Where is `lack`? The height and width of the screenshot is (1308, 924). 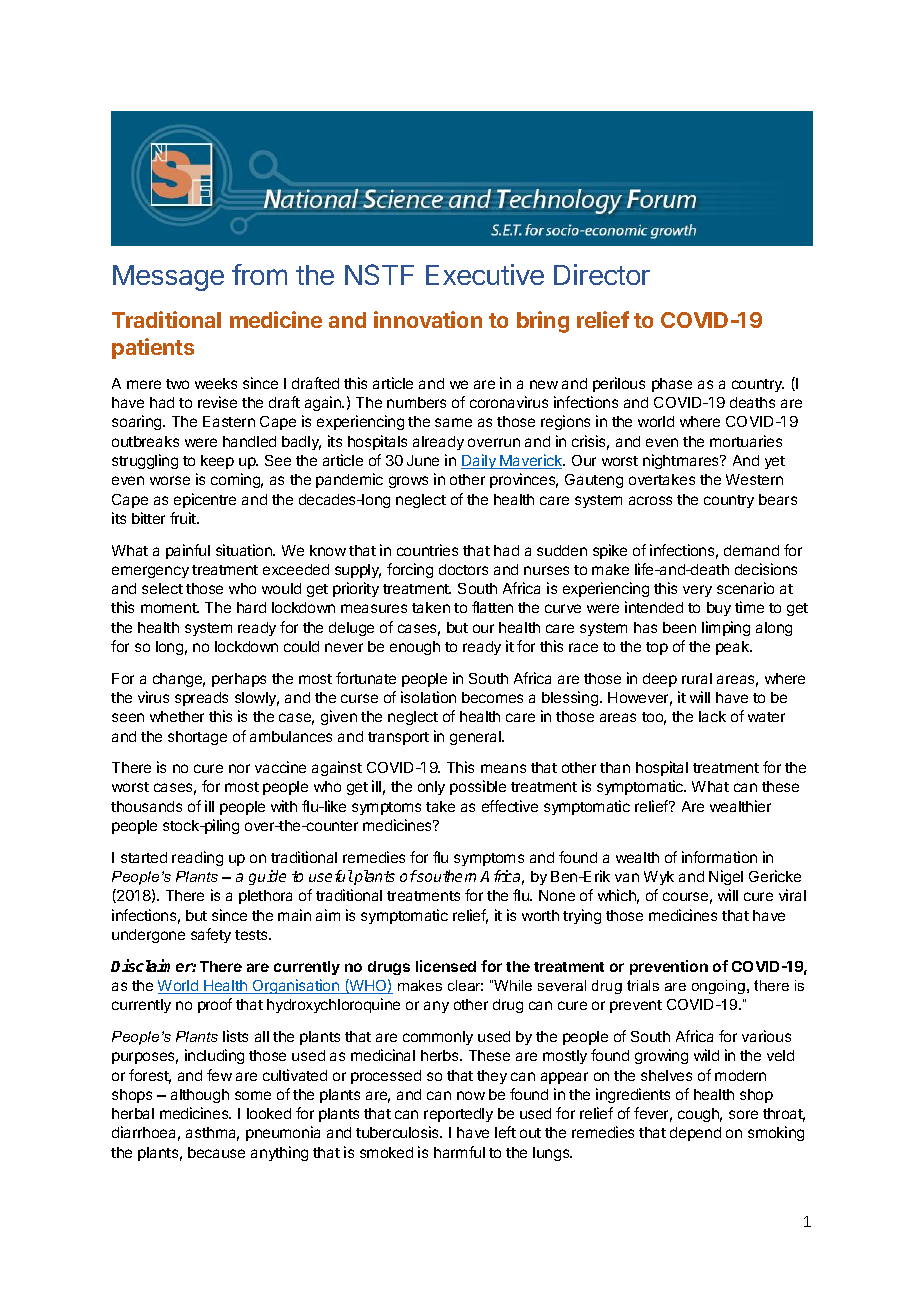 lack is located at coordinates (712, 716).
